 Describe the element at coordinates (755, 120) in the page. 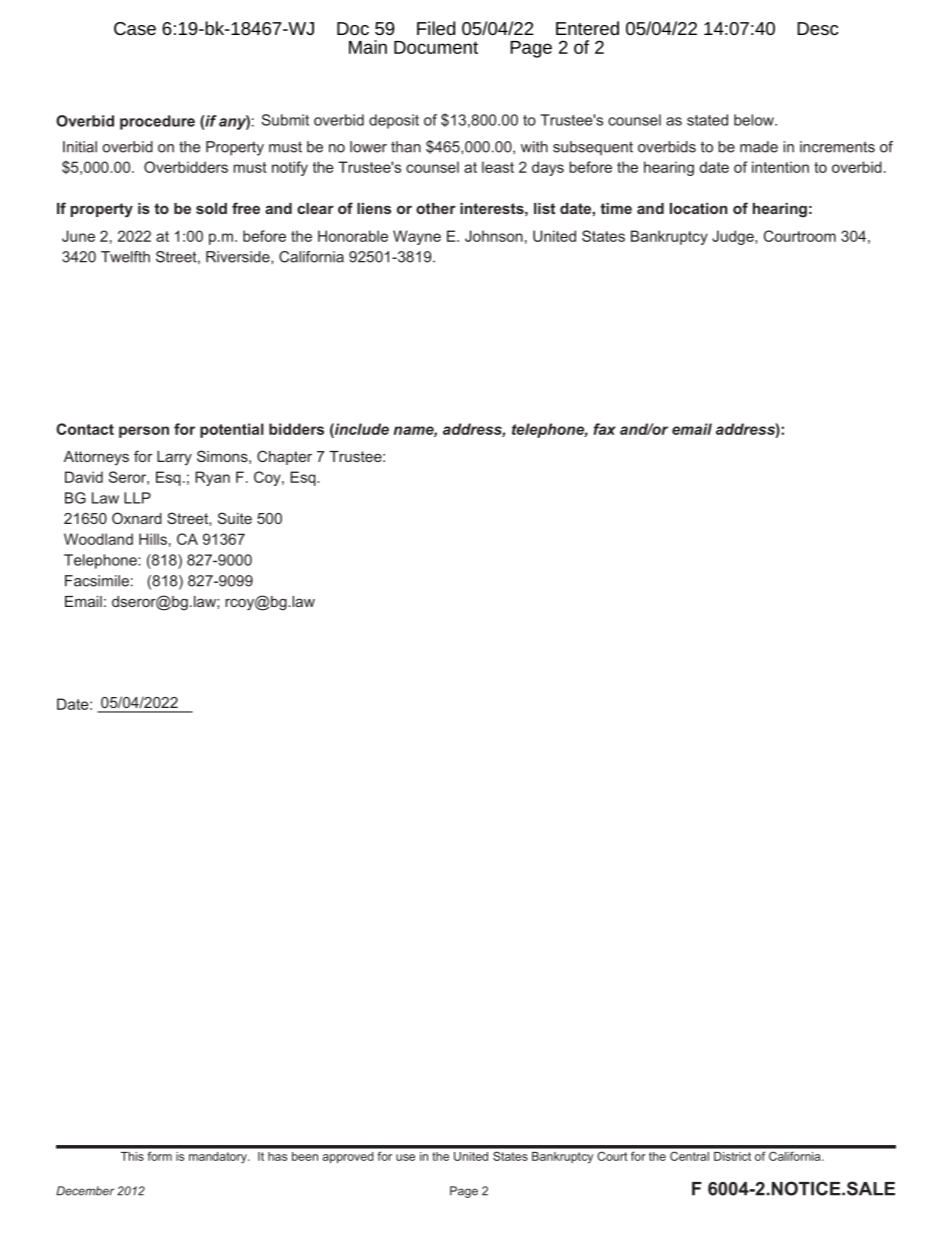

I see `below` at that location.
